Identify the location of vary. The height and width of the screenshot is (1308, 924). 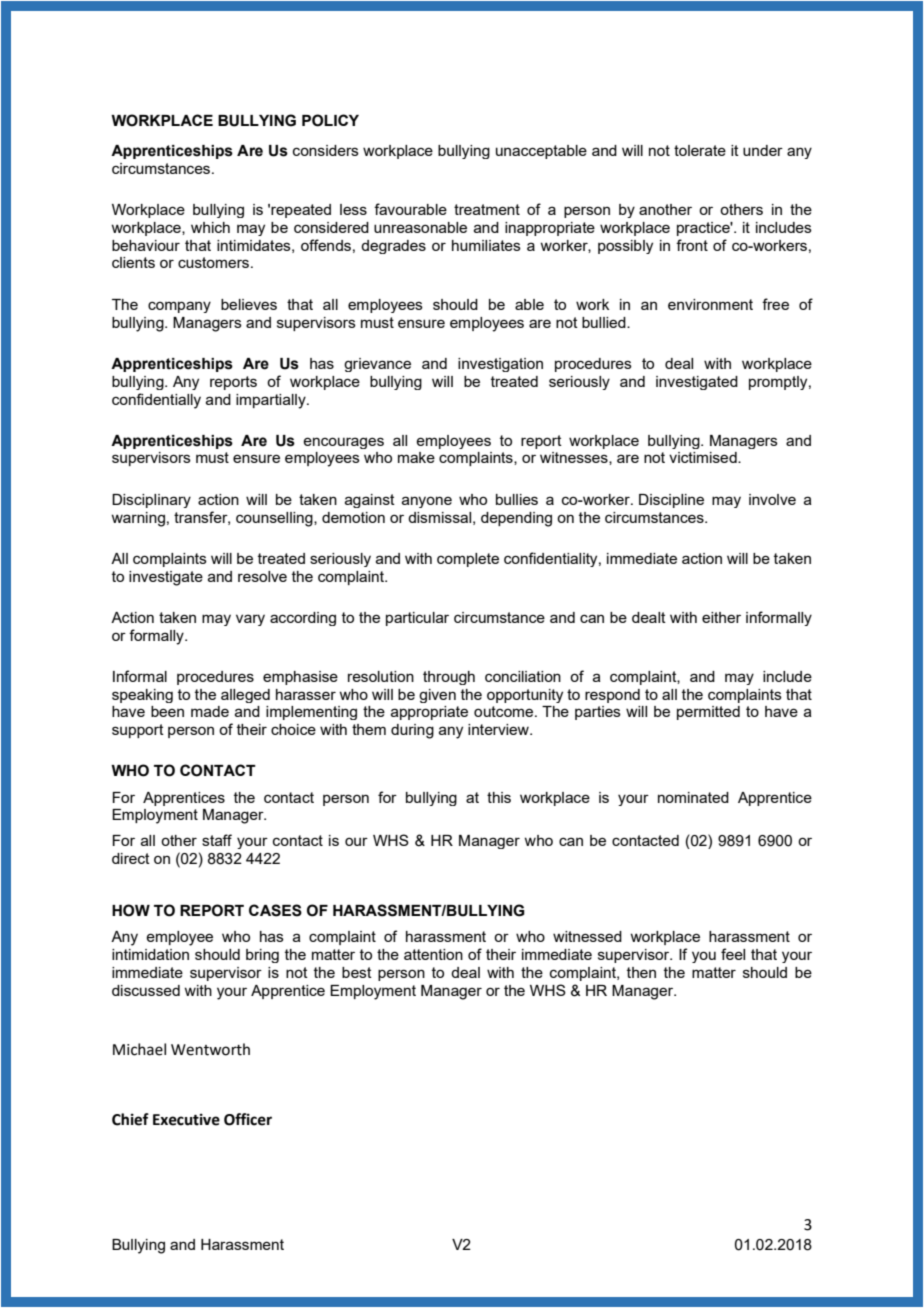
(250, 620).
